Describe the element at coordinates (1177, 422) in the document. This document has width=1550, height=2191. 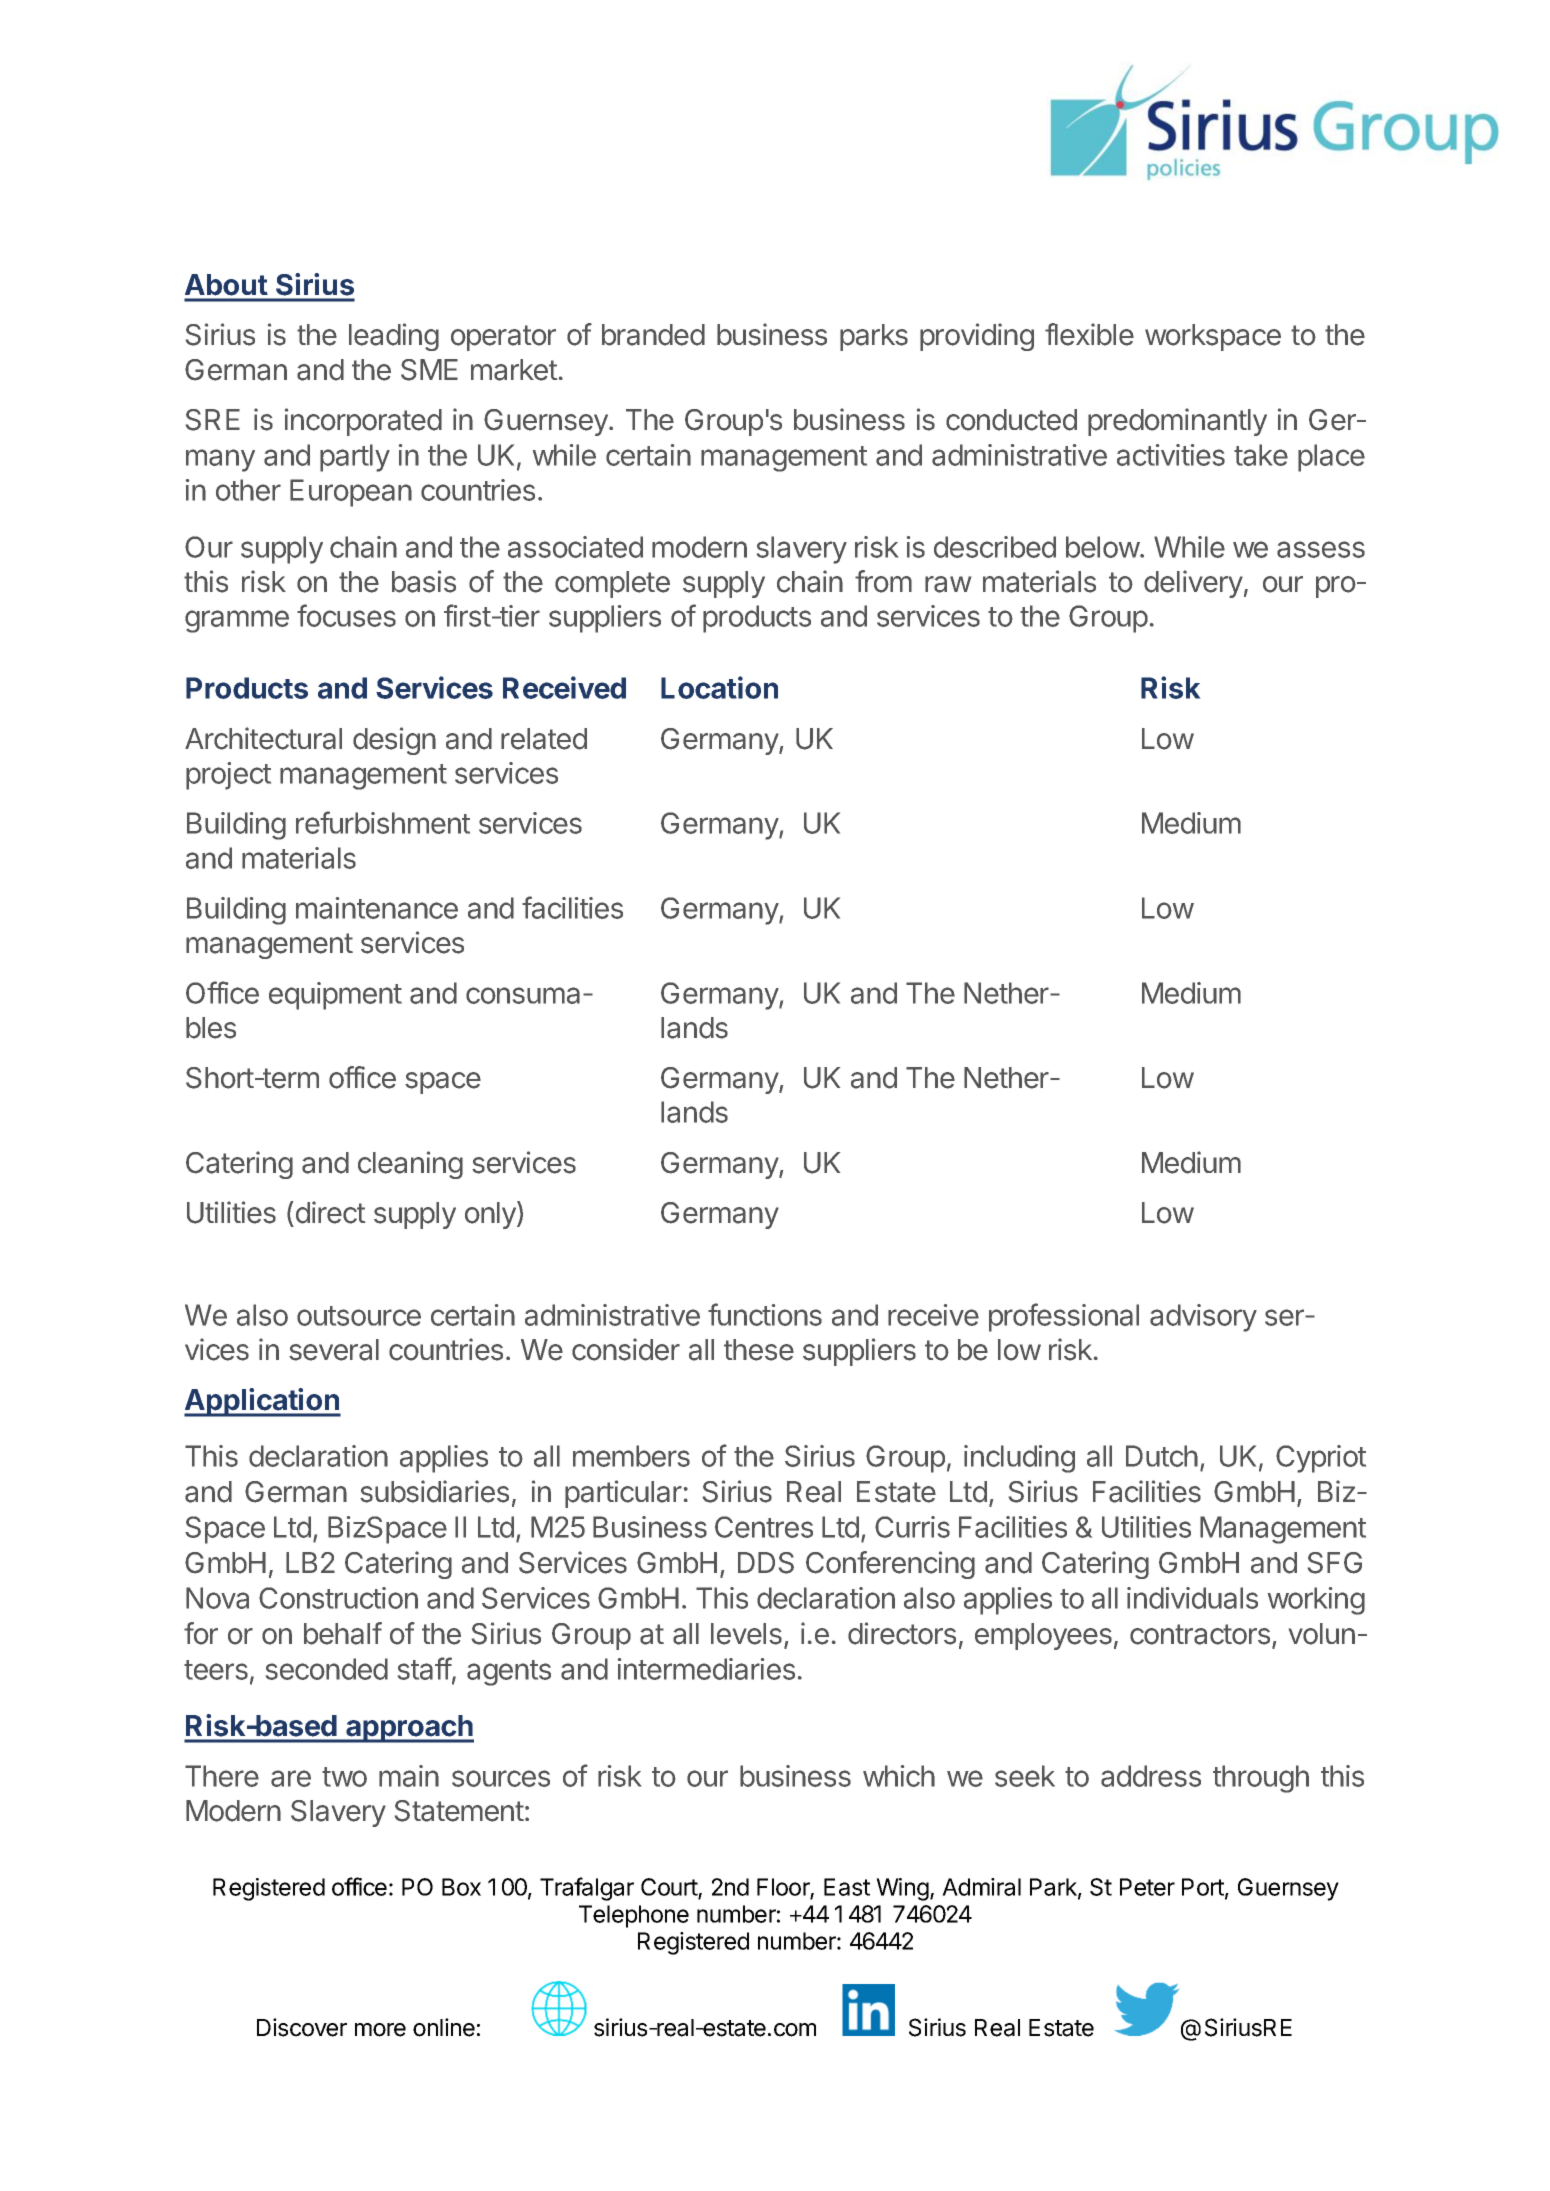
I see `predominantly` at that location.
